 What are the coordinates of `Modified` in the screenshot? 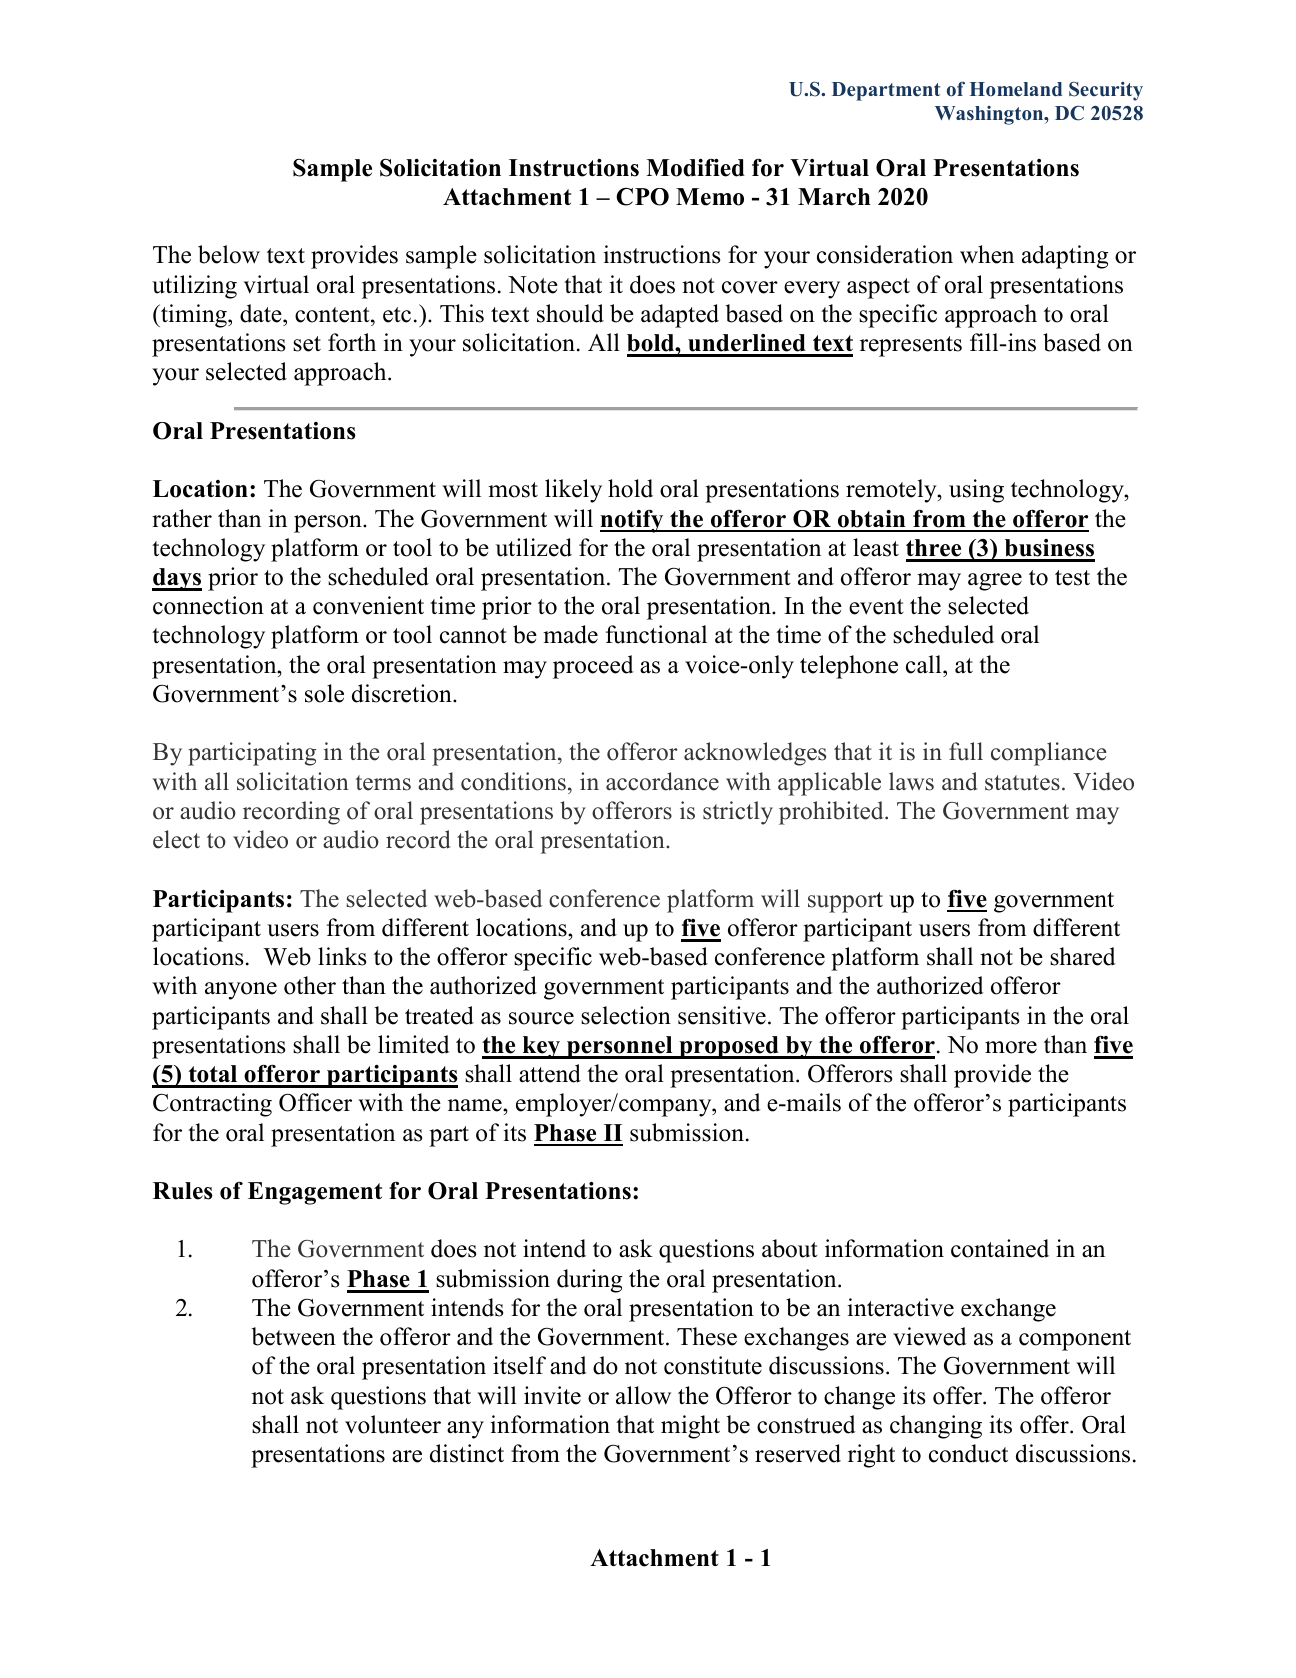 It's located at (695, 168).
